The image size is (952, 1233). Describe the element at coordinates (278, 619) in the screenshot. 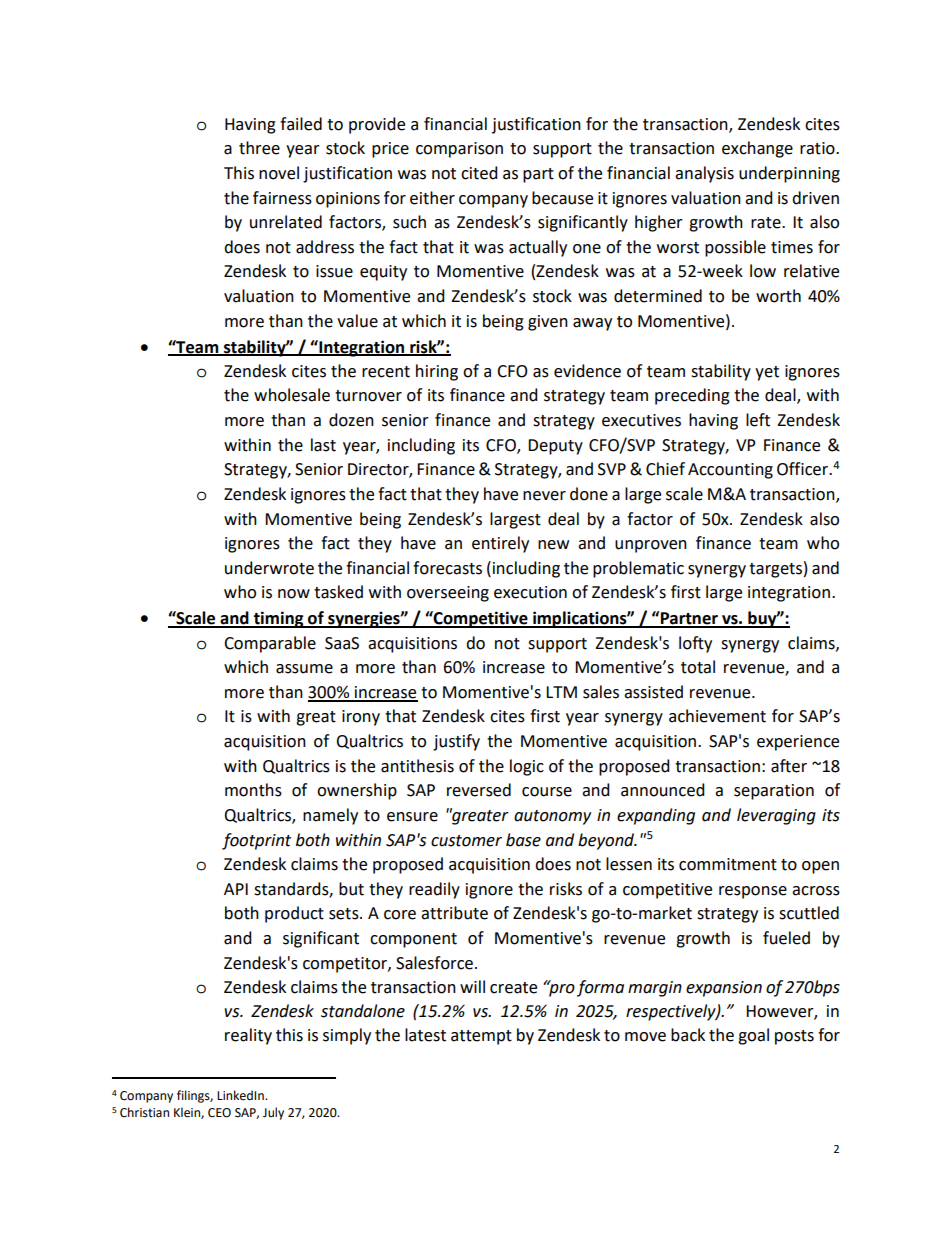

I see `timing` at that location.
